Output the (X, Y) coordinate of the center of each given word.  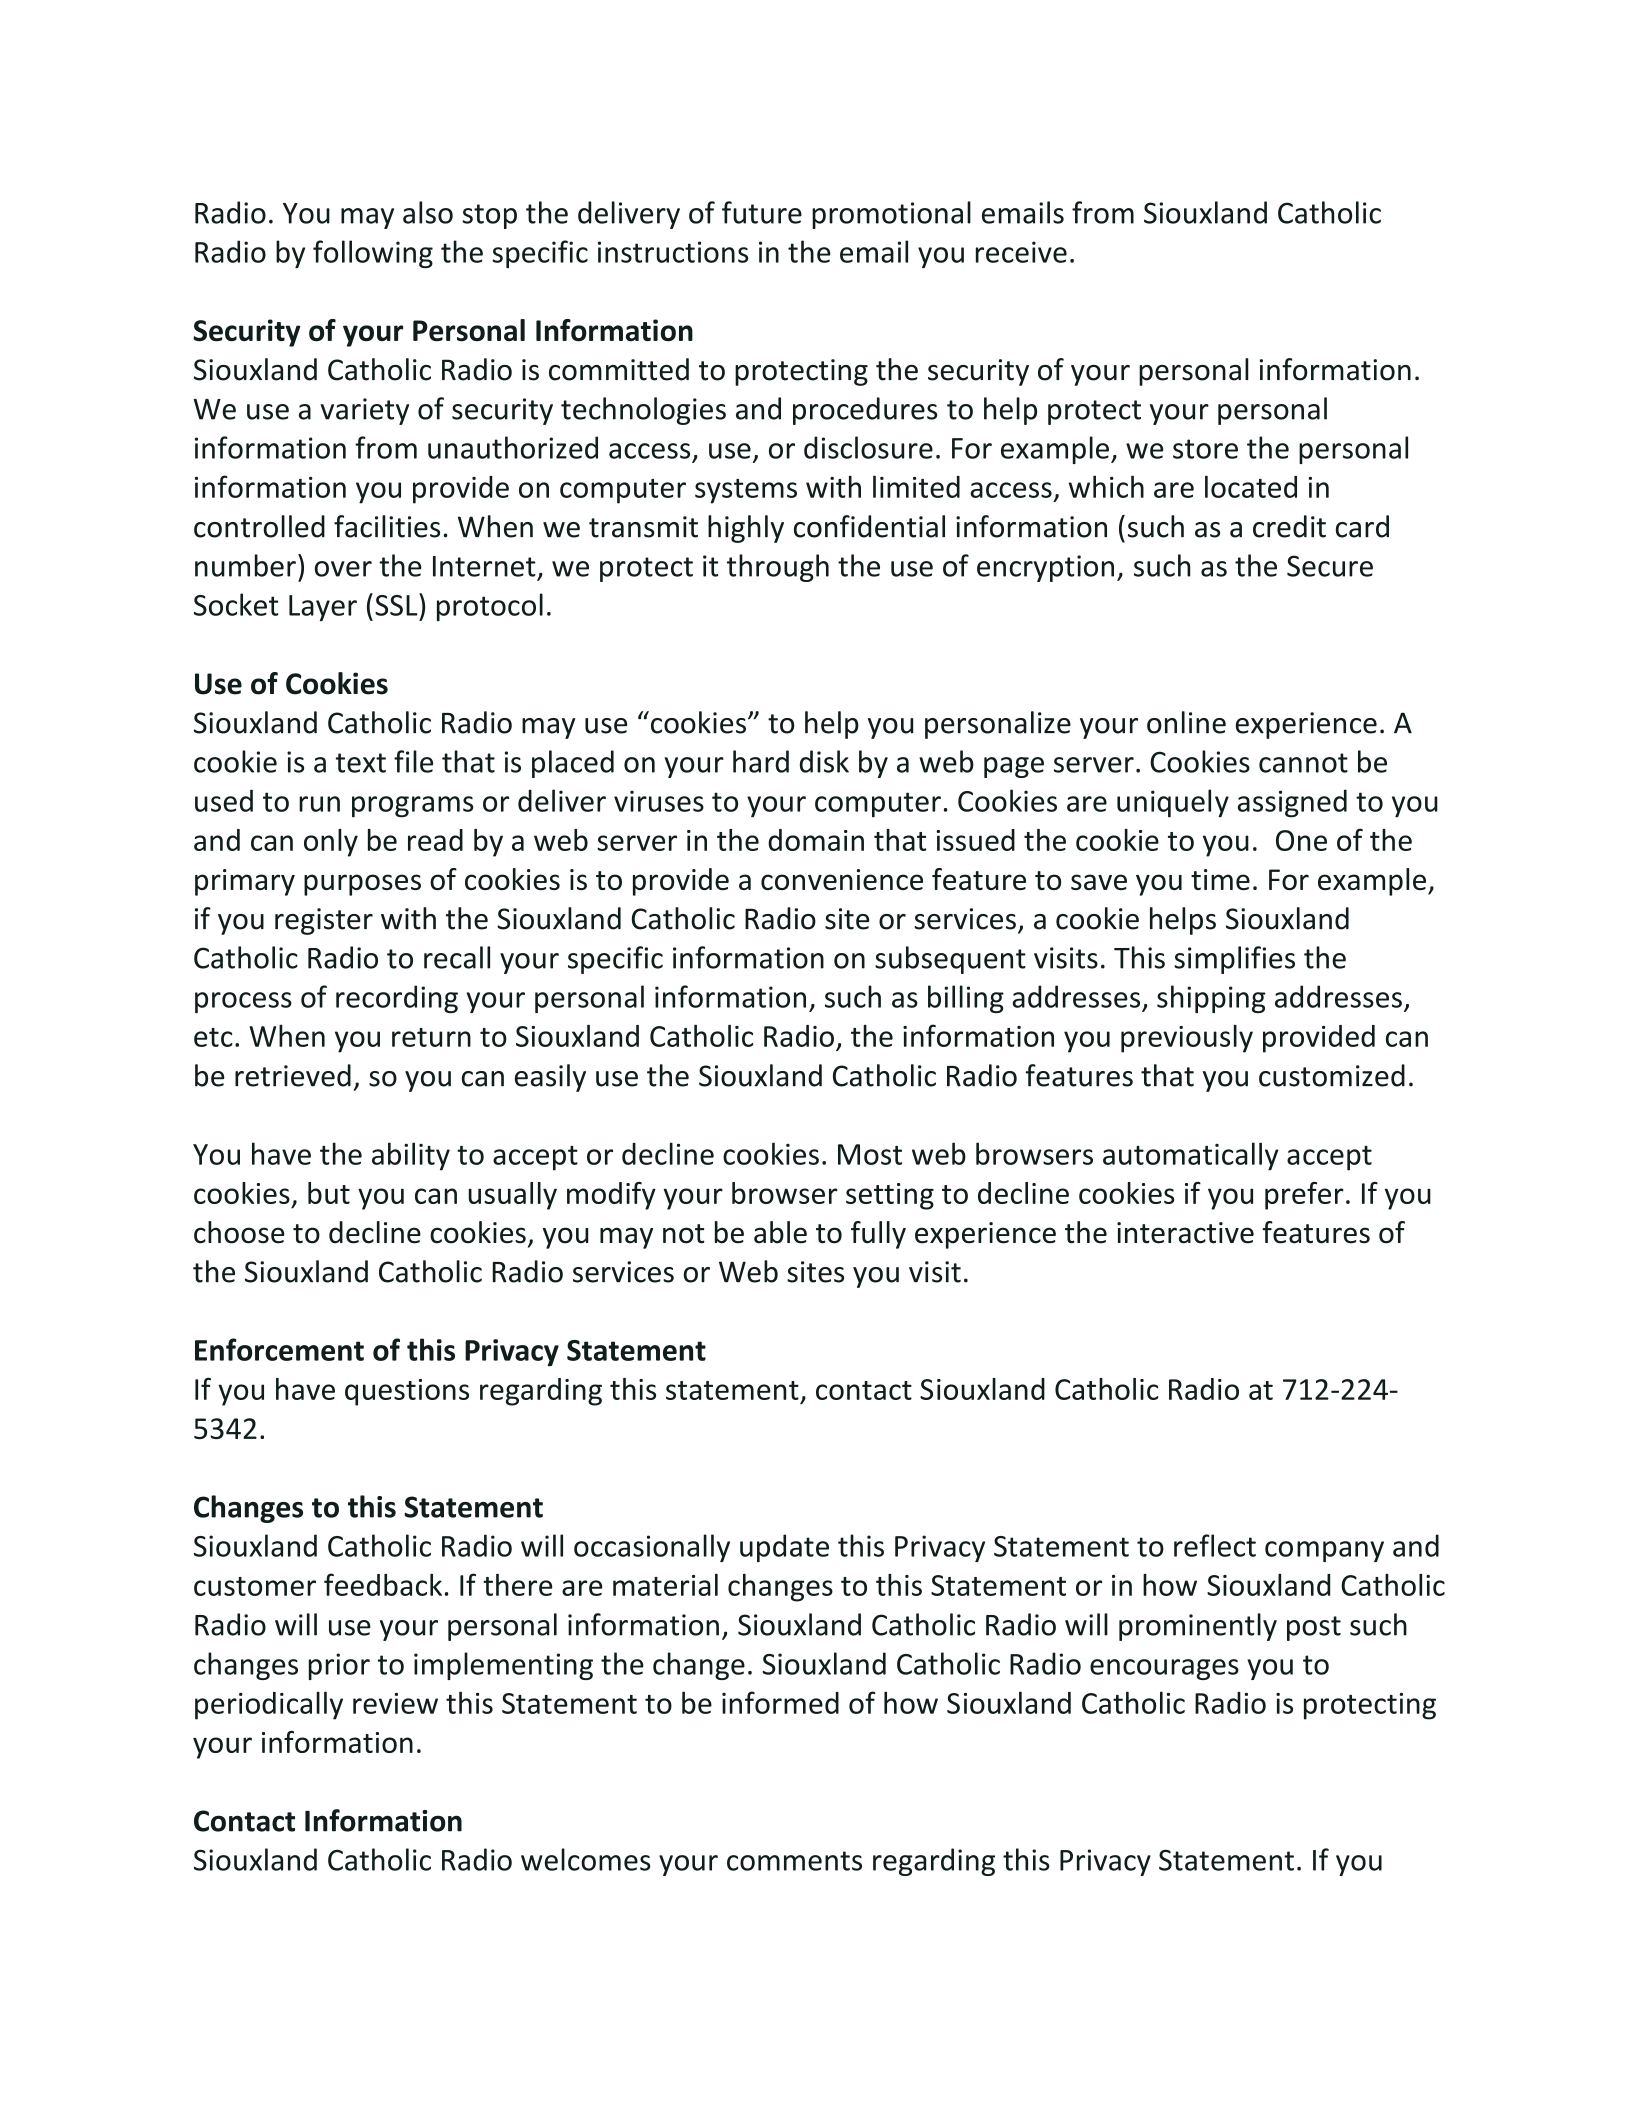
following (373, 254)
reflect (1215, 1545)
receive (1021, 252)
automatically (1191, 1156)
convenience (842, 879)
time (1220, 879)
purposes (362, 885)
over (343, 569)
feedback (383, 1584)
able (780, 1232)
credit (1289, 526)
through (778, 568)
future (762, 212)
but (329, 1193)
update (784, 1548)
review (395, 1703)
